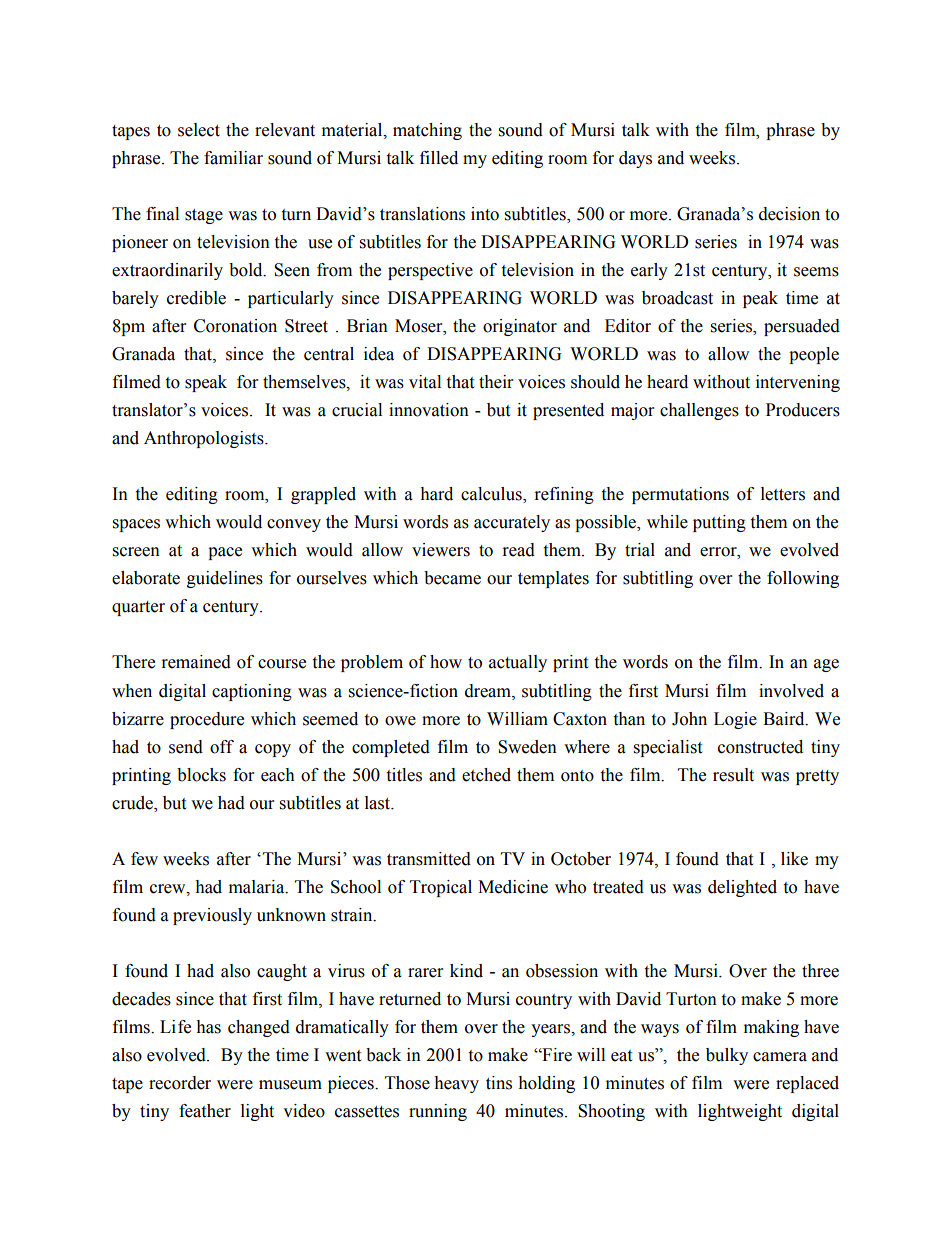  Describe the element at coordinates (789, 214) in the screenshot. I see `decision` at that location.
